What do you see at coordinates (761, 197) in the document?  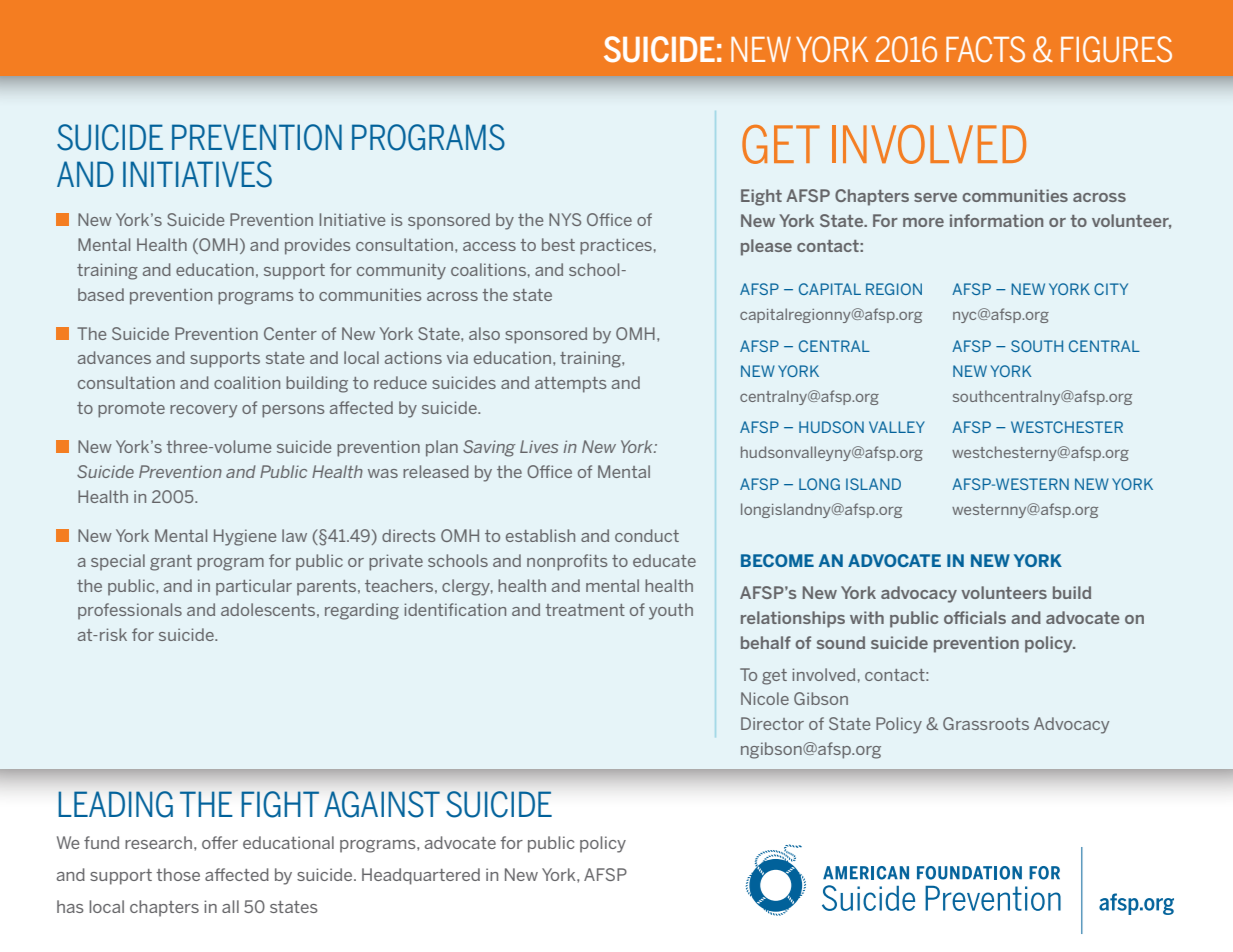 I see `Eight` at bounding box center [761, 197].
